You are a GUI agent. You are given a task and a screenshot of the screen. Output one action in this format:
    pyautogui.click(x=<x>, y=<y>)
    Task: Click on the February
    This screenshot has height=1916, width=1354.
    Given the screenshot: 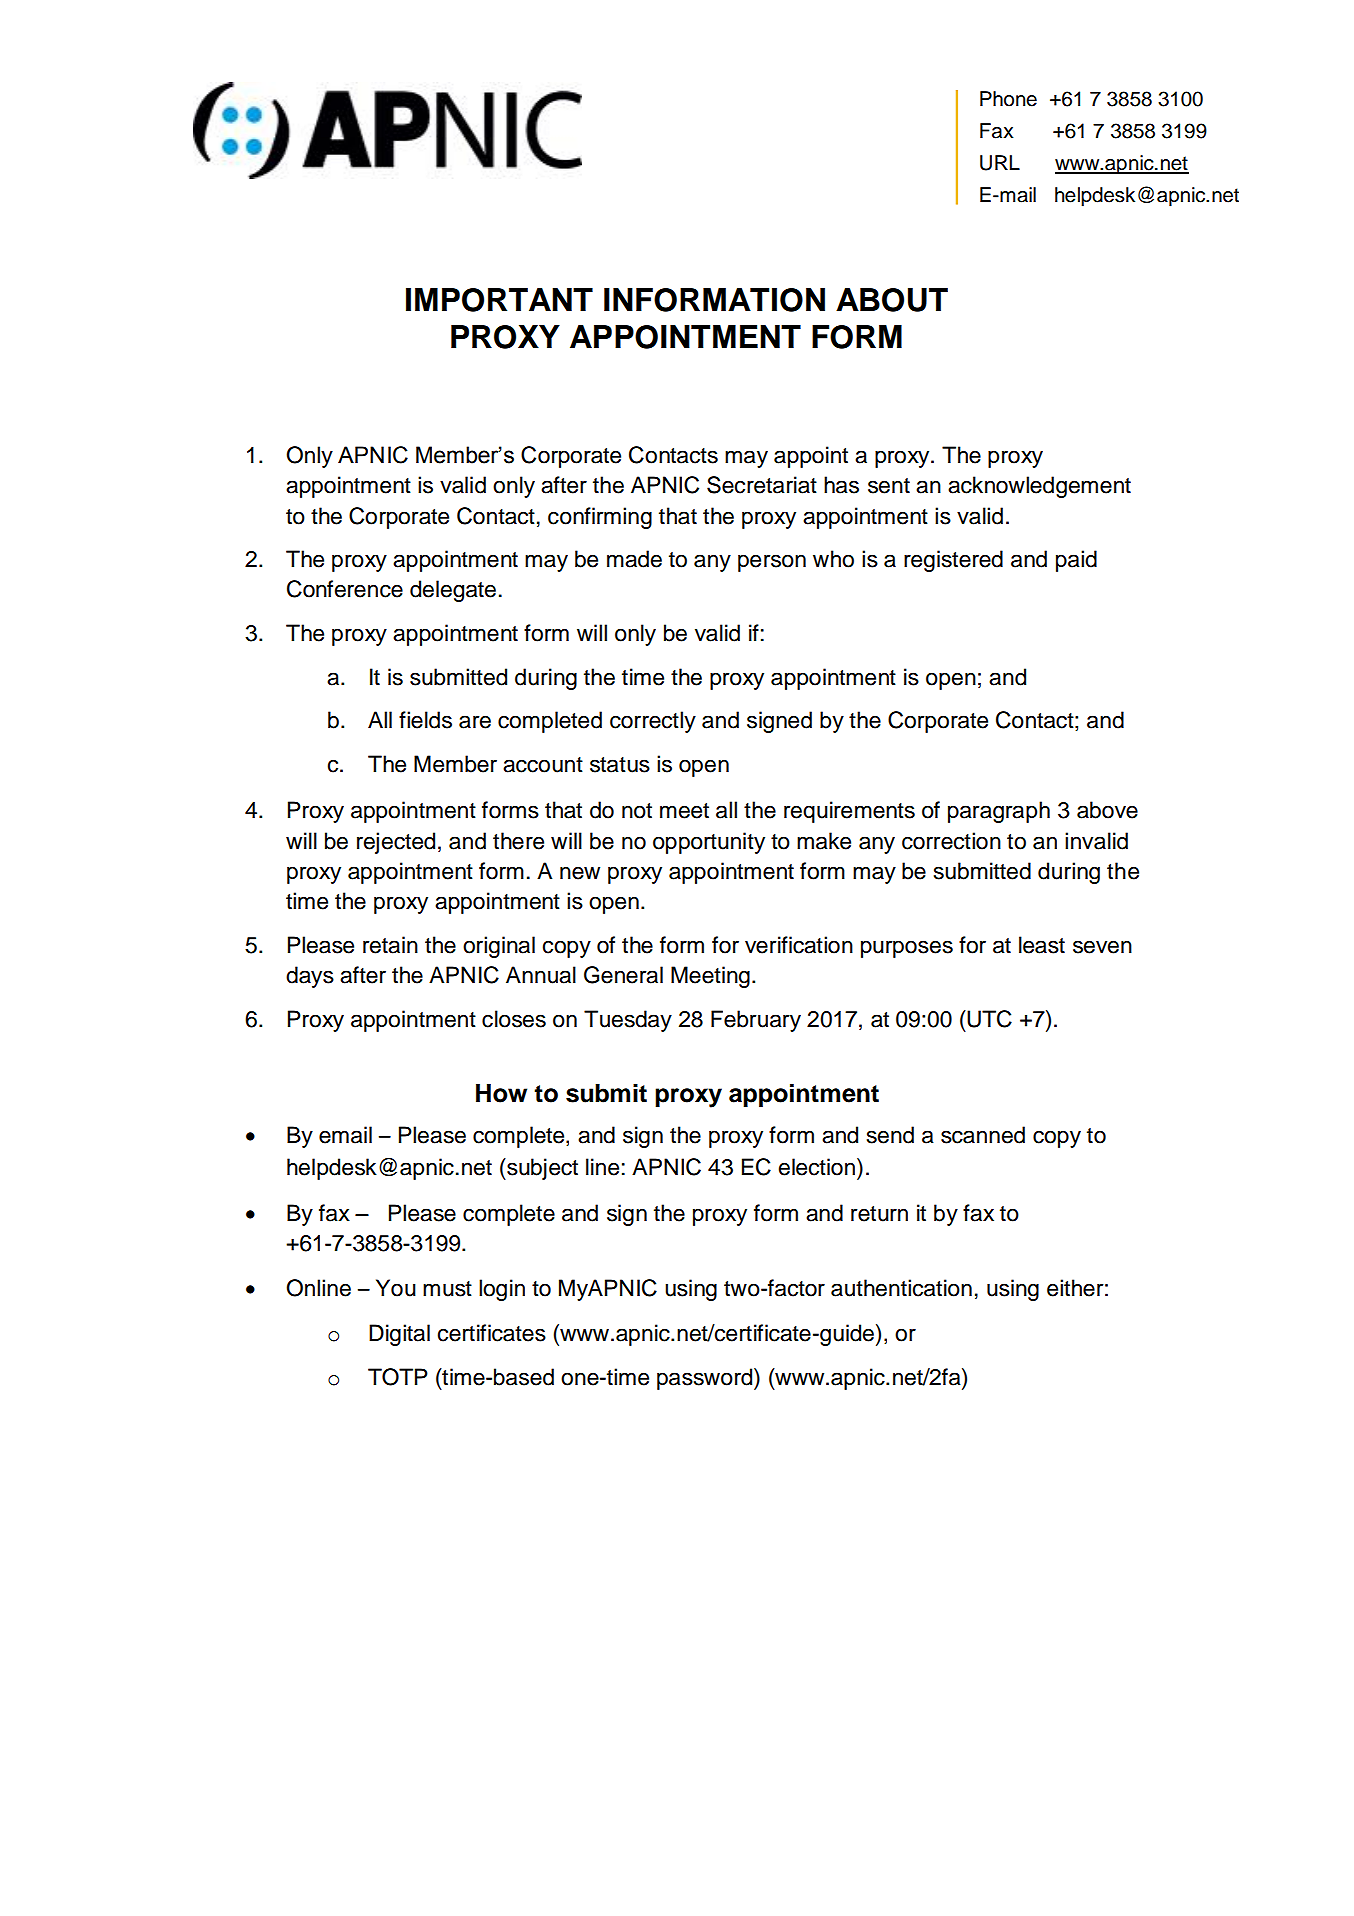 What is the action you would take?
    pyautogui.click(x=756, y=1021)
